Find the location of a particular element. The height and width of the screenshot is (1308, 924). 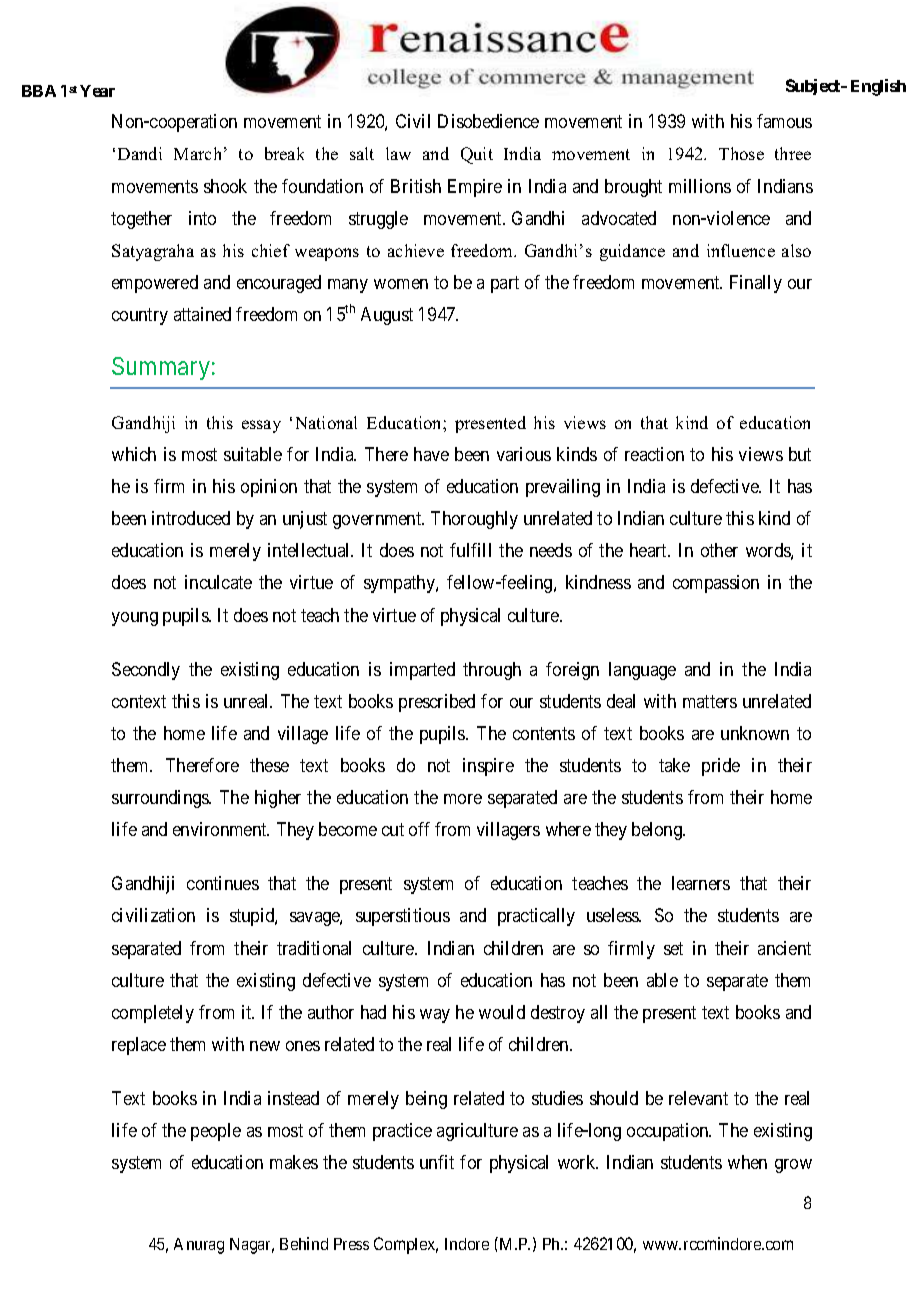

law is located at coordinates (398, 153).
